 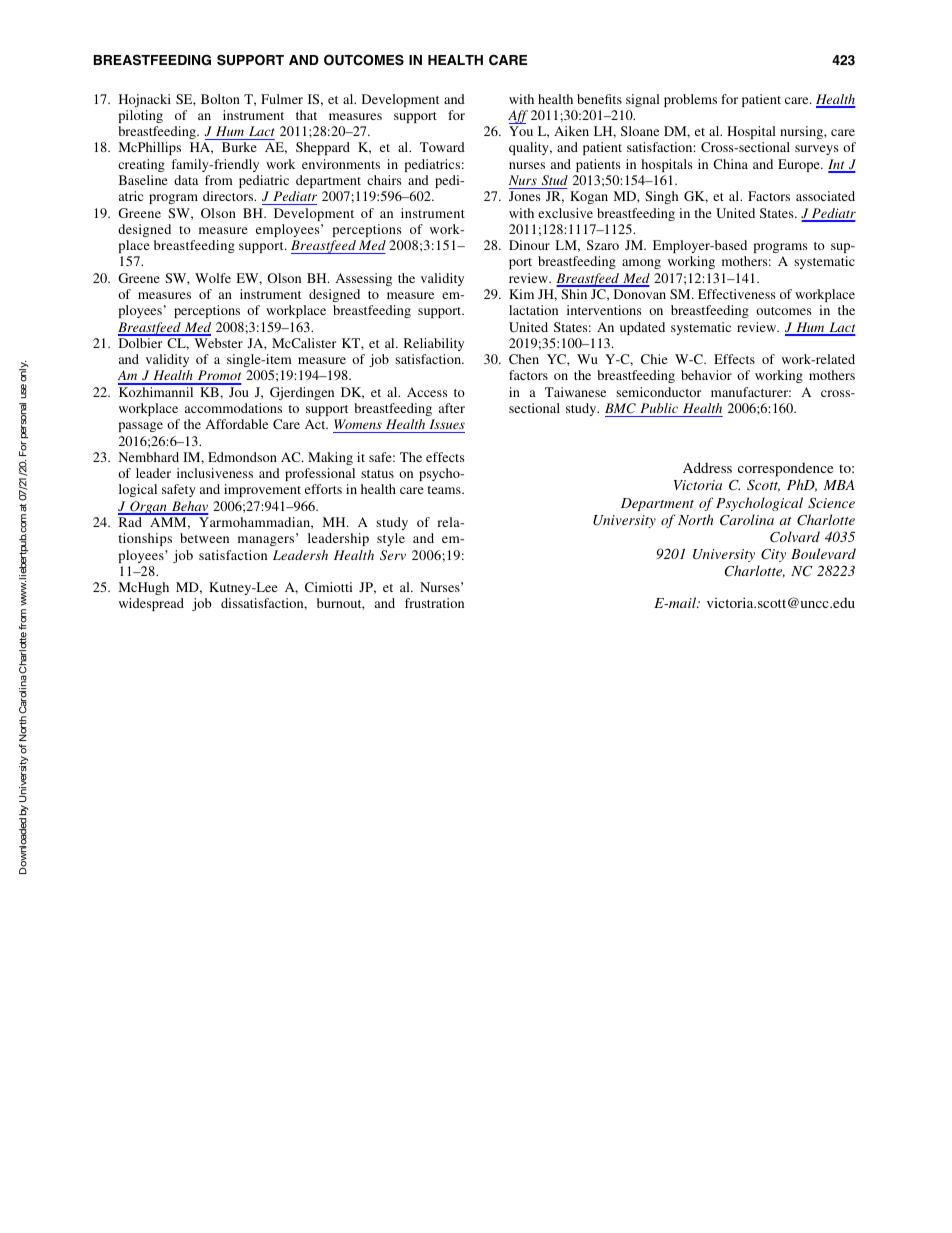 I want to click on Chen, so click(x=524, y=359).
